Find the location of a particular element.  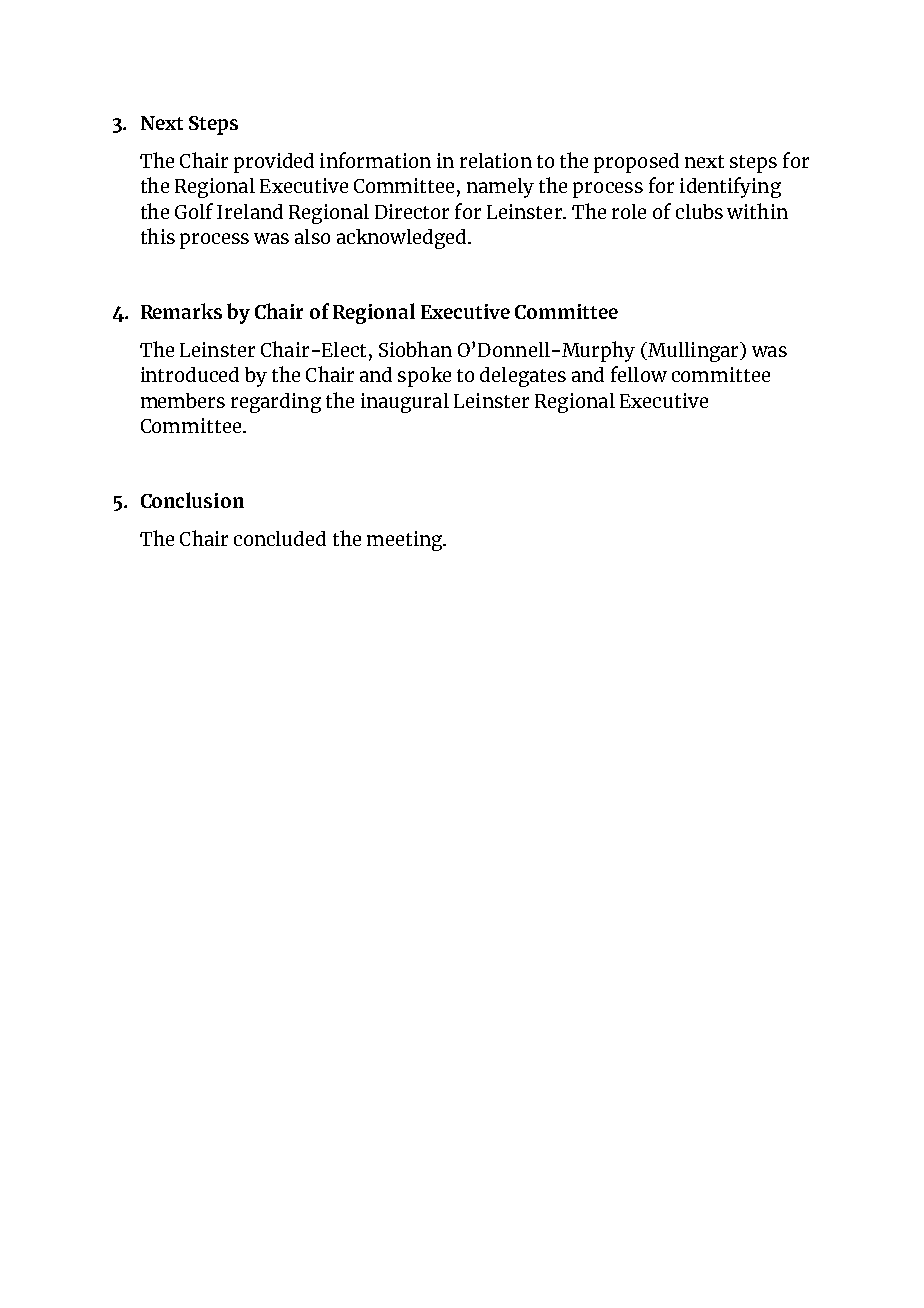

this is located at coordinates (158, 236).
